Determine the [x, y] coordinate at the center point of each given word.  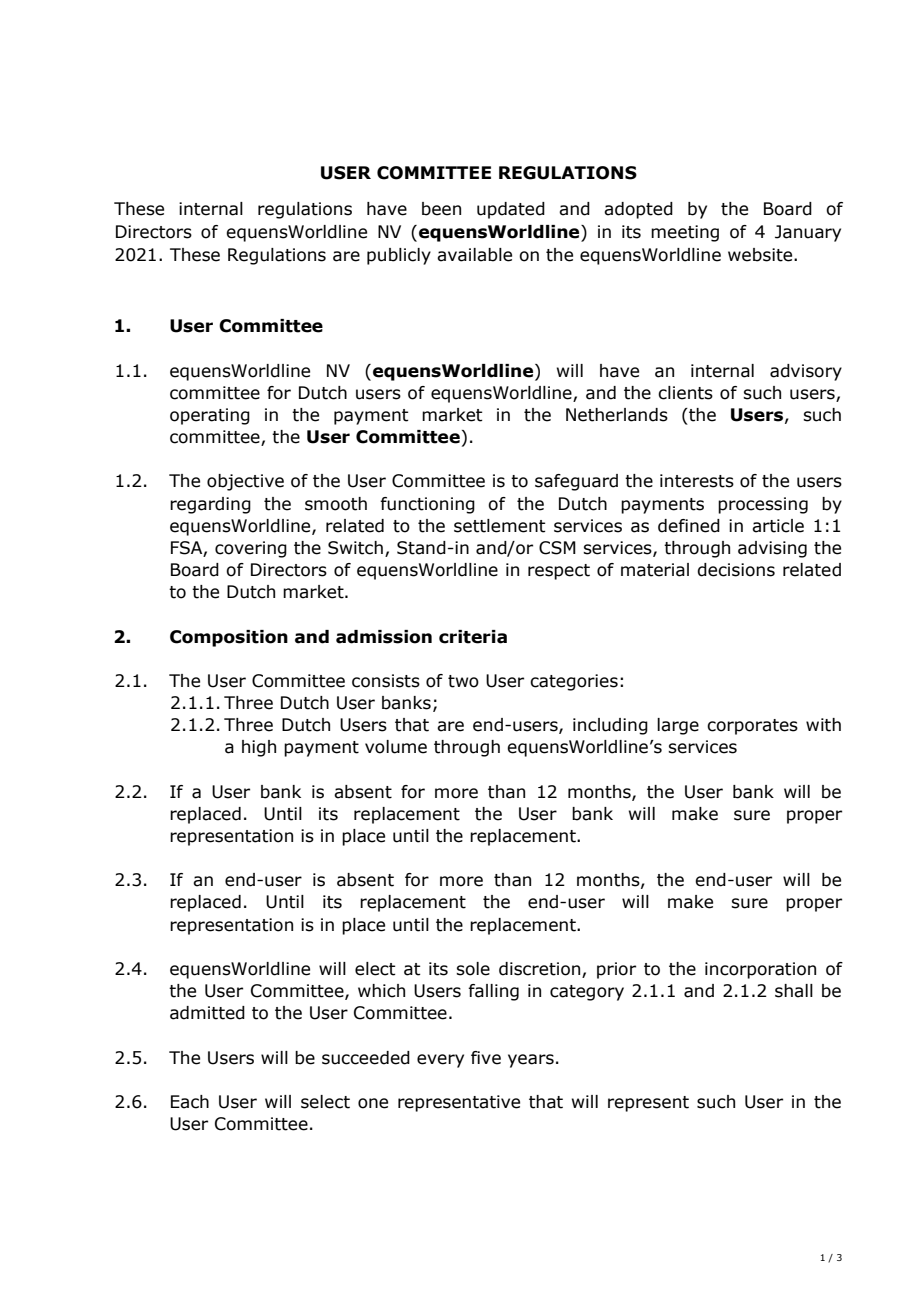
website [761, 255]
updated [511, 210]
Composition [229, 638]
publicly [399, 256]
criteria [473, 637]
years [531, 1061]
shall [794, 991]
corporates [752, 727]
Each [190, 1102]
